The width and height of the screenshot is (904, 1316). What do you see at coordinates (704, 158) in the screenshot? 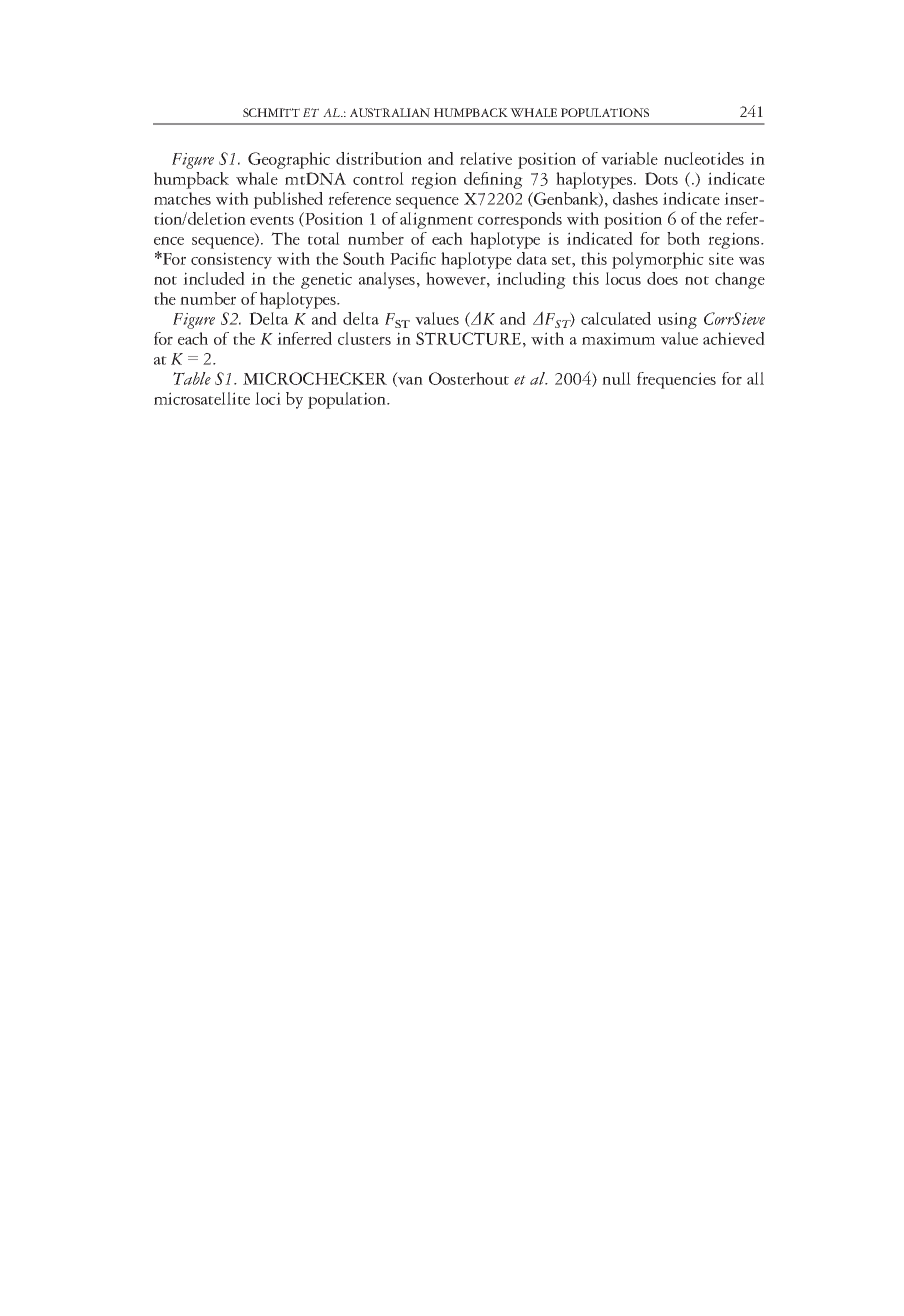
I see `nucleotides` at bounding box center [704, 158].
